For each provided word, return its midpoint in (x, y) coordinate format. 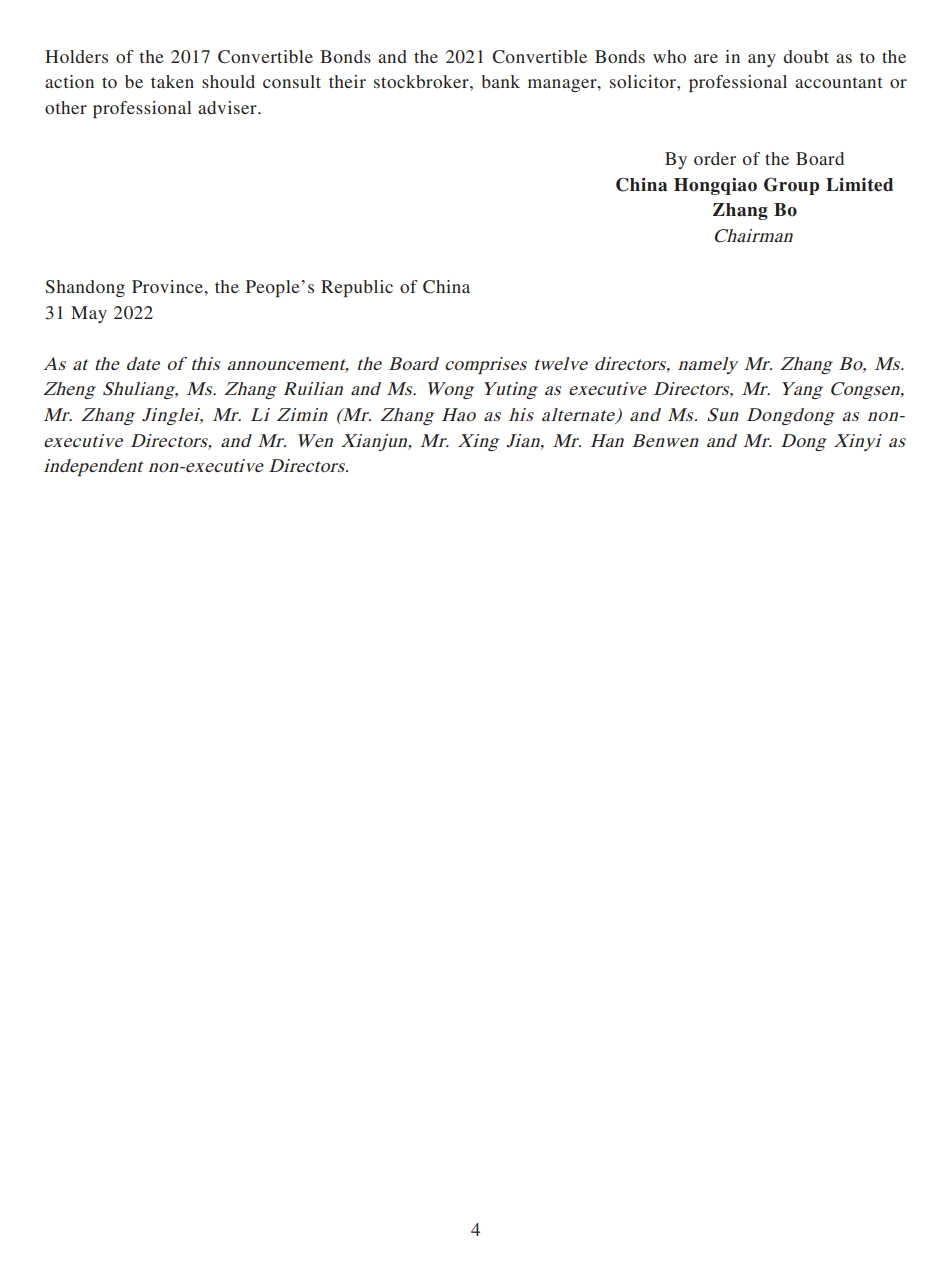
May (89, 314)
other (66, 107)
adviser (228, 107)
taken (172, 81)
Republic (357, 288)
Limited (859, 185)
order (715, 158)
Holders (76, 56)
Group (791, 186)
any (762, 60)
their (347, 81)
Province (168, 286)
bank (500, 81)
